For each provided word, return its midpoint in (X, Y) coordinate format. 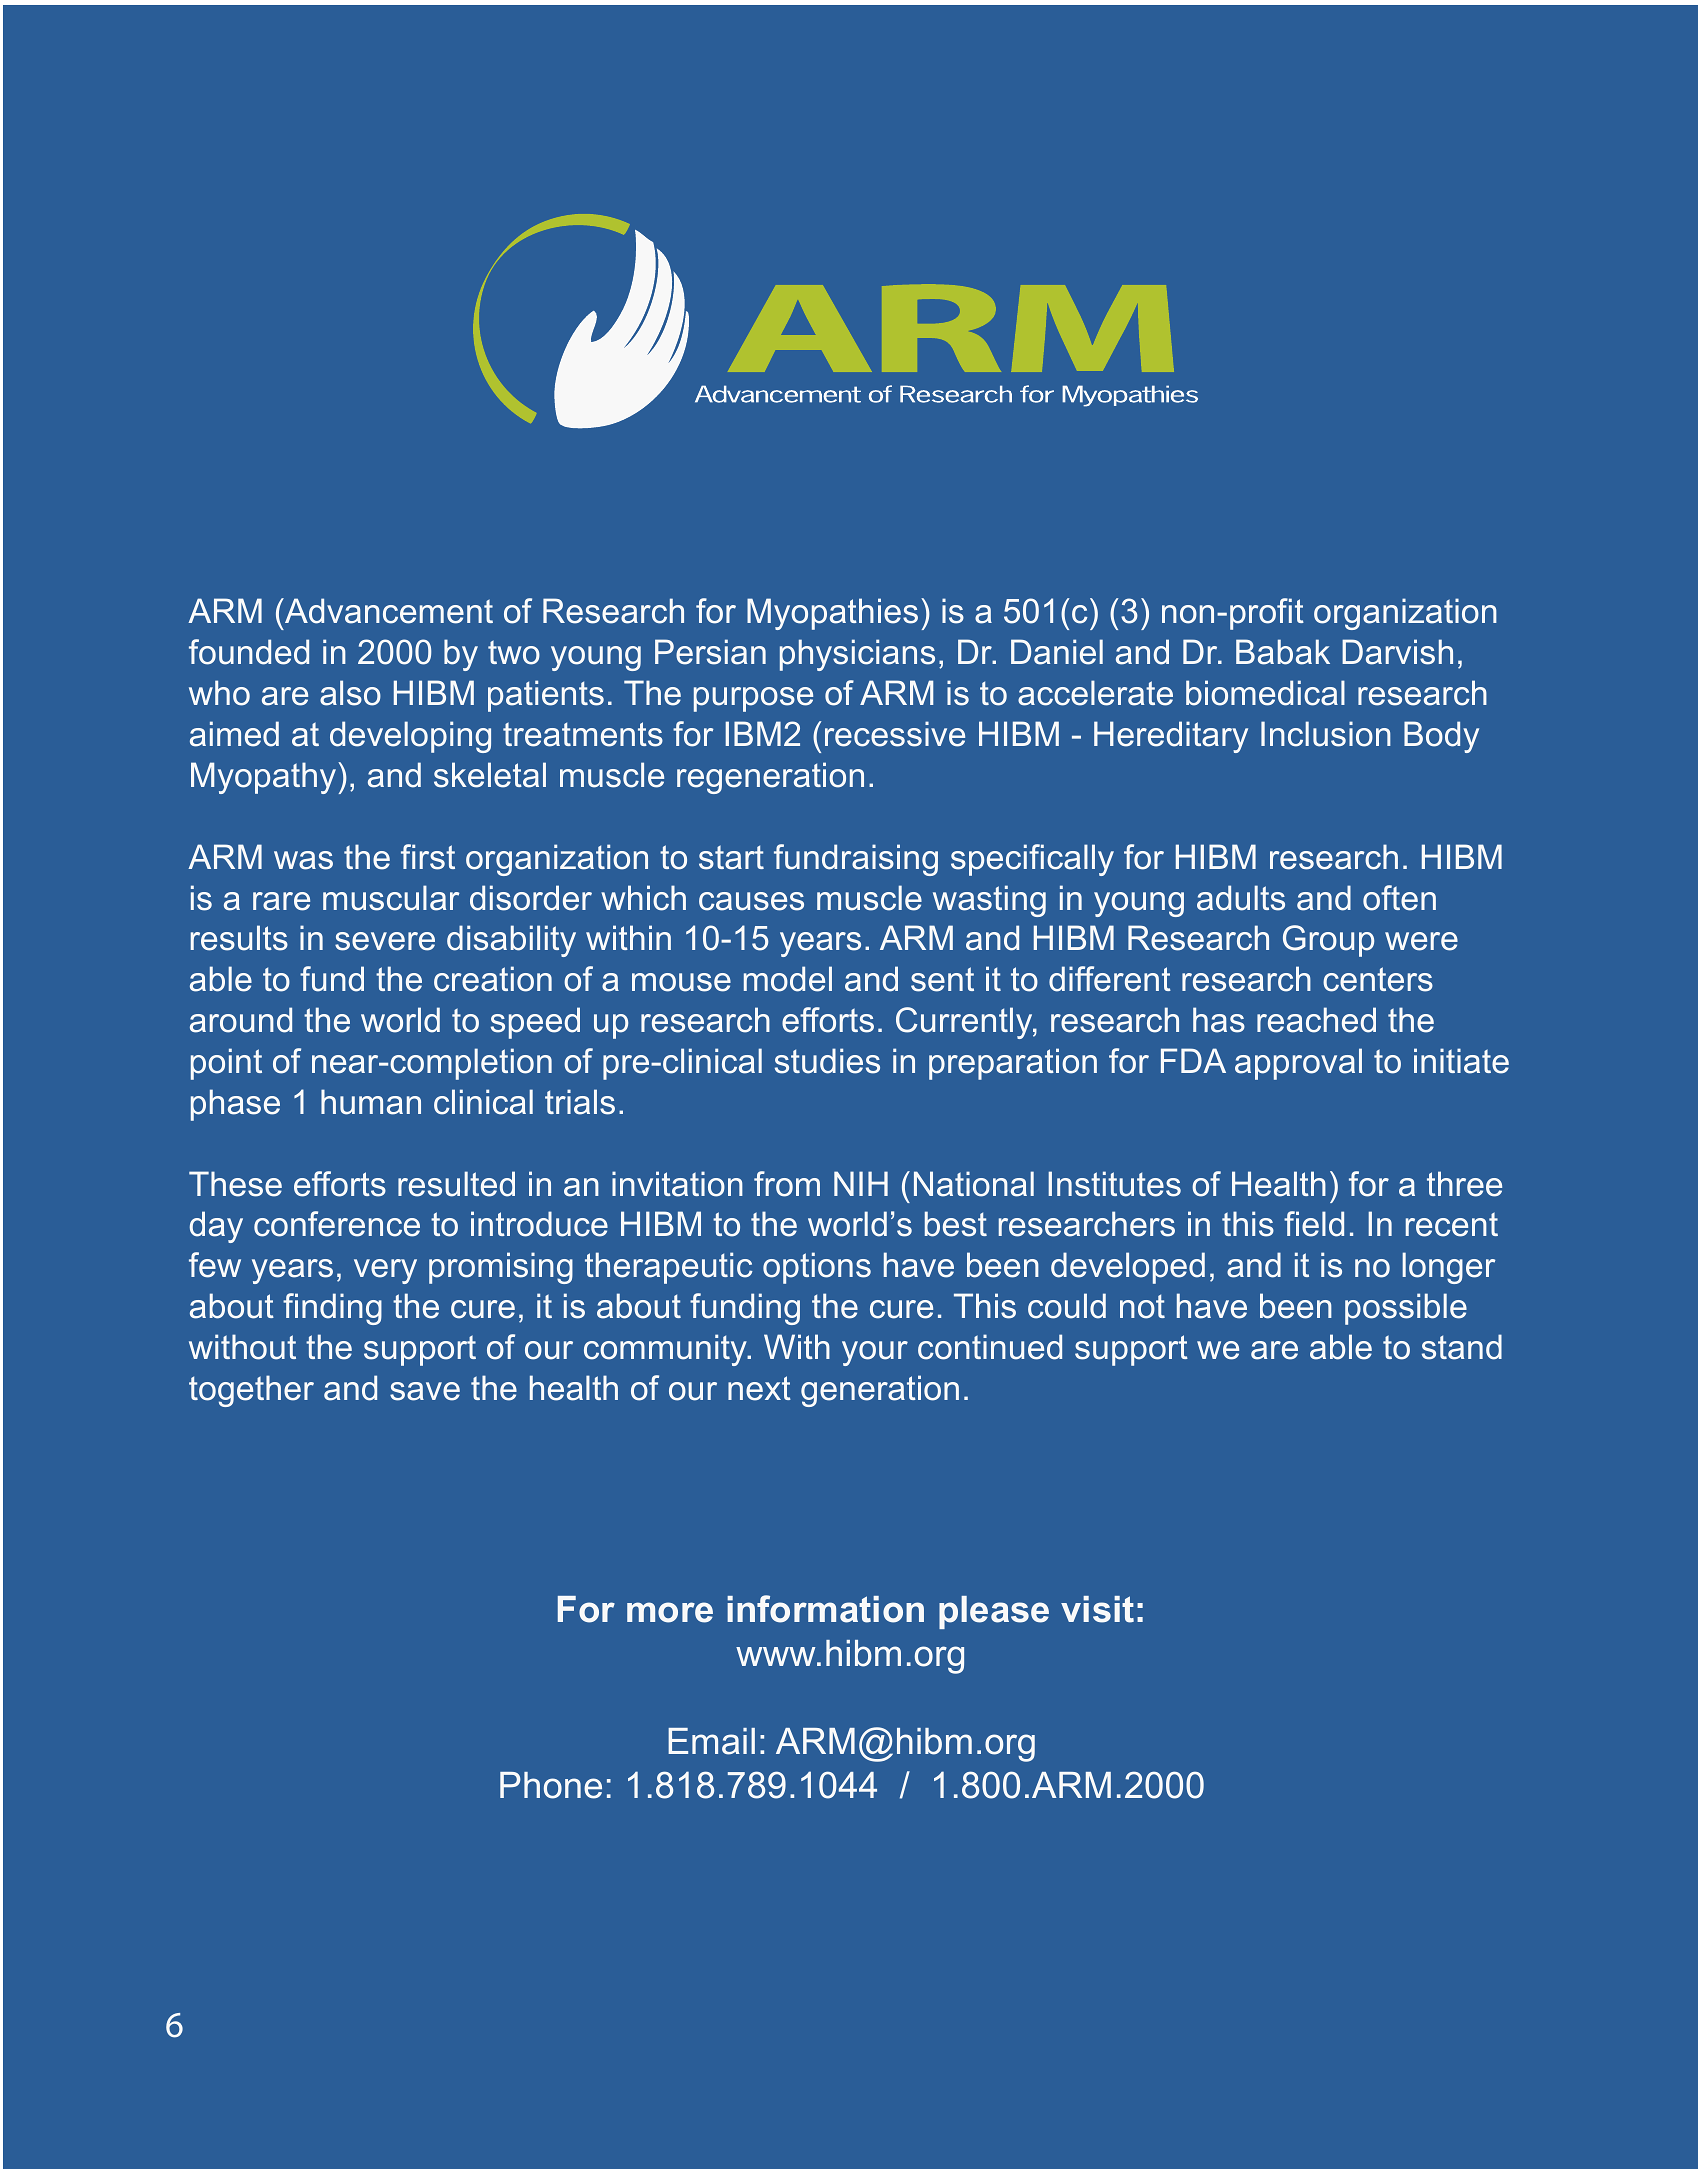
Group (1328, 941)
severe (385, 941)
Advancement (388, 611)
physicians (857, 655)
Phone (551, 1785)
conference (337, 1224)
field (1314, 1224)
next (759, 1388)
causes (751, 901)
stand (1462, 1347)
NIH (861, 1183)
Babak (1283, 652)
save (425, 1391)
